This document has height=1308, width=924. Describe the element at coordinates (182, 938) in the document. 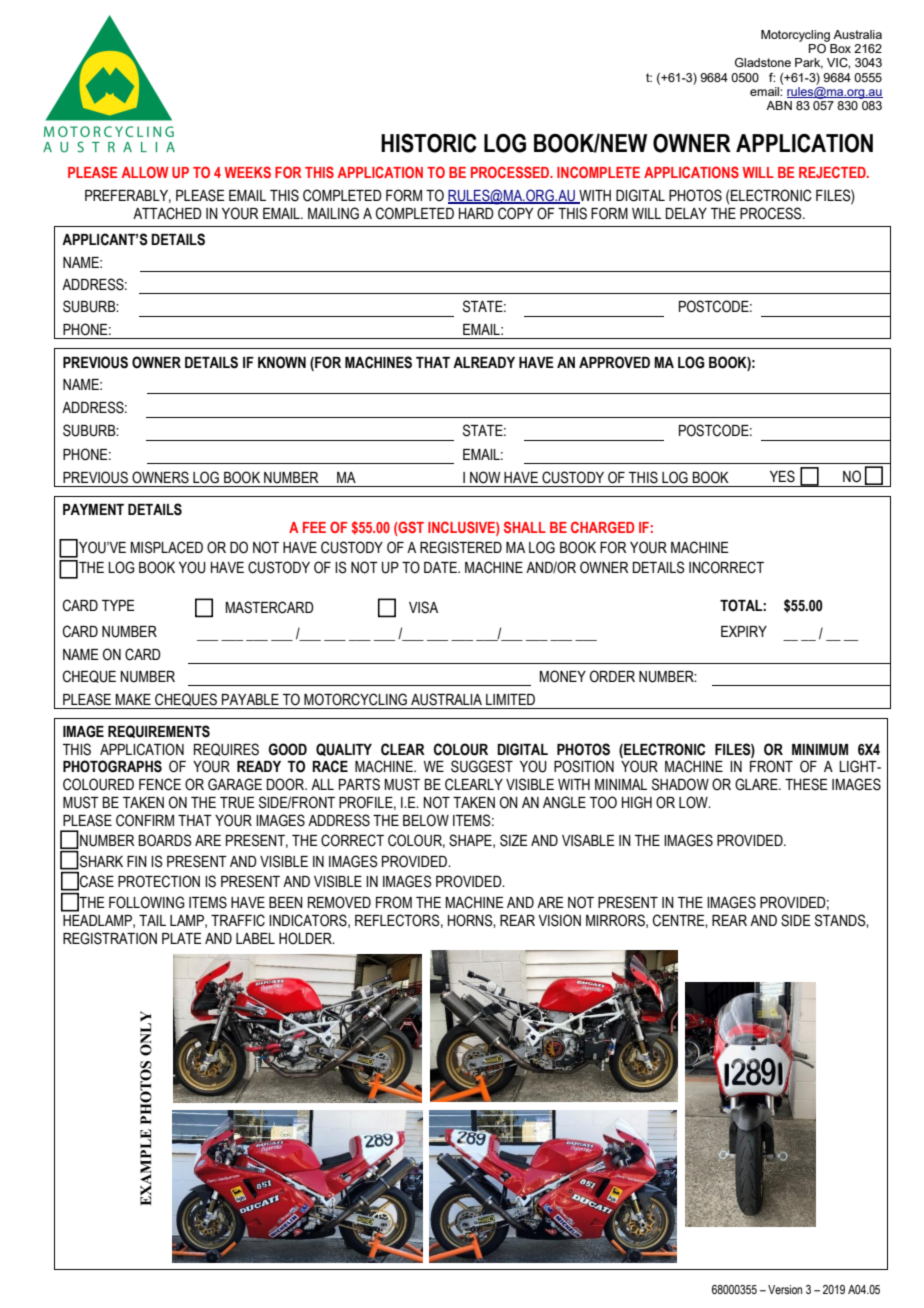

I see `PLATE` at that location.
